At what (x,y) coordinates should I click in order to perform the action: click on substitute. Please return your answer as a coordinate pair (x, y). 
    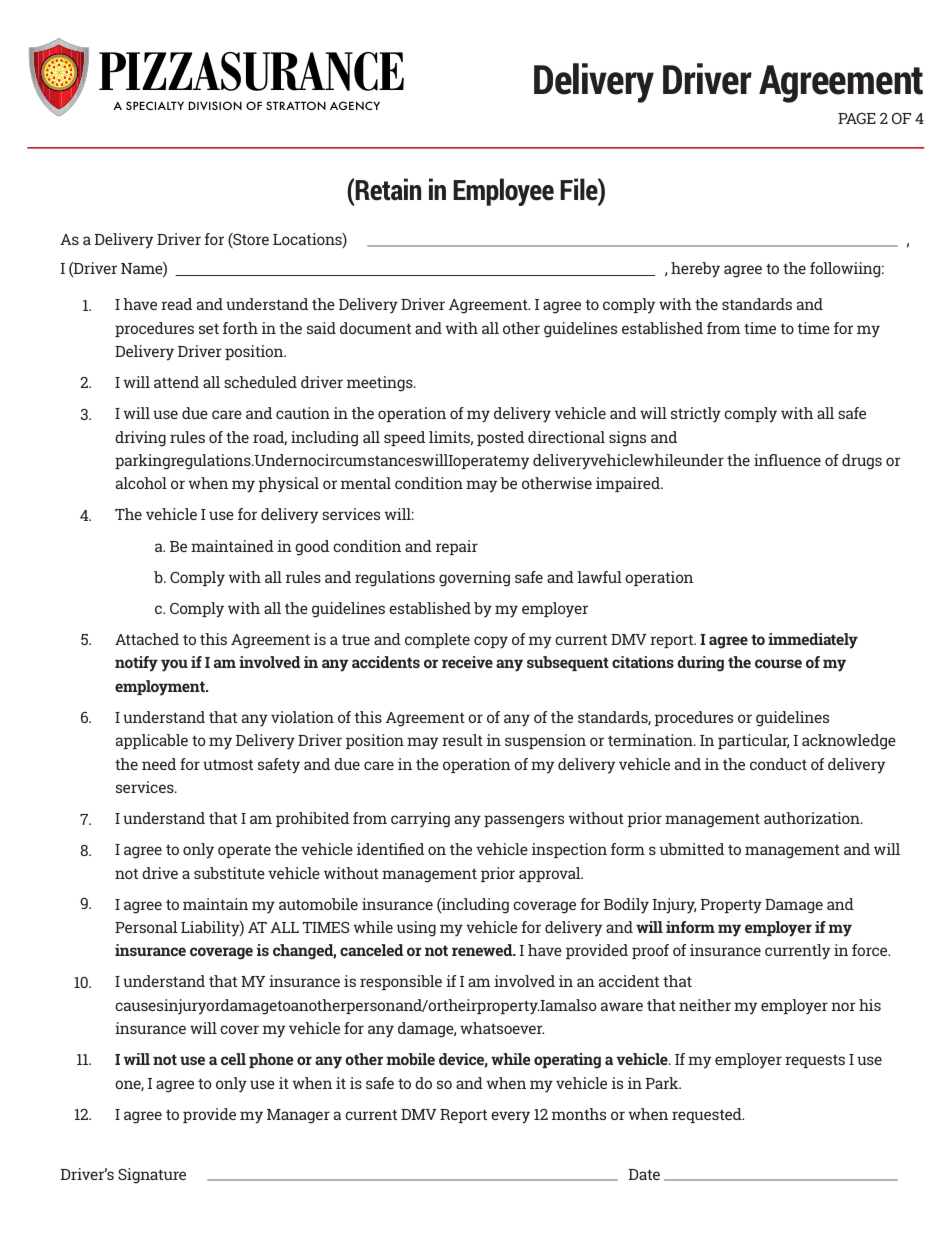
    Looking at the image, I should click on (229, 873).
